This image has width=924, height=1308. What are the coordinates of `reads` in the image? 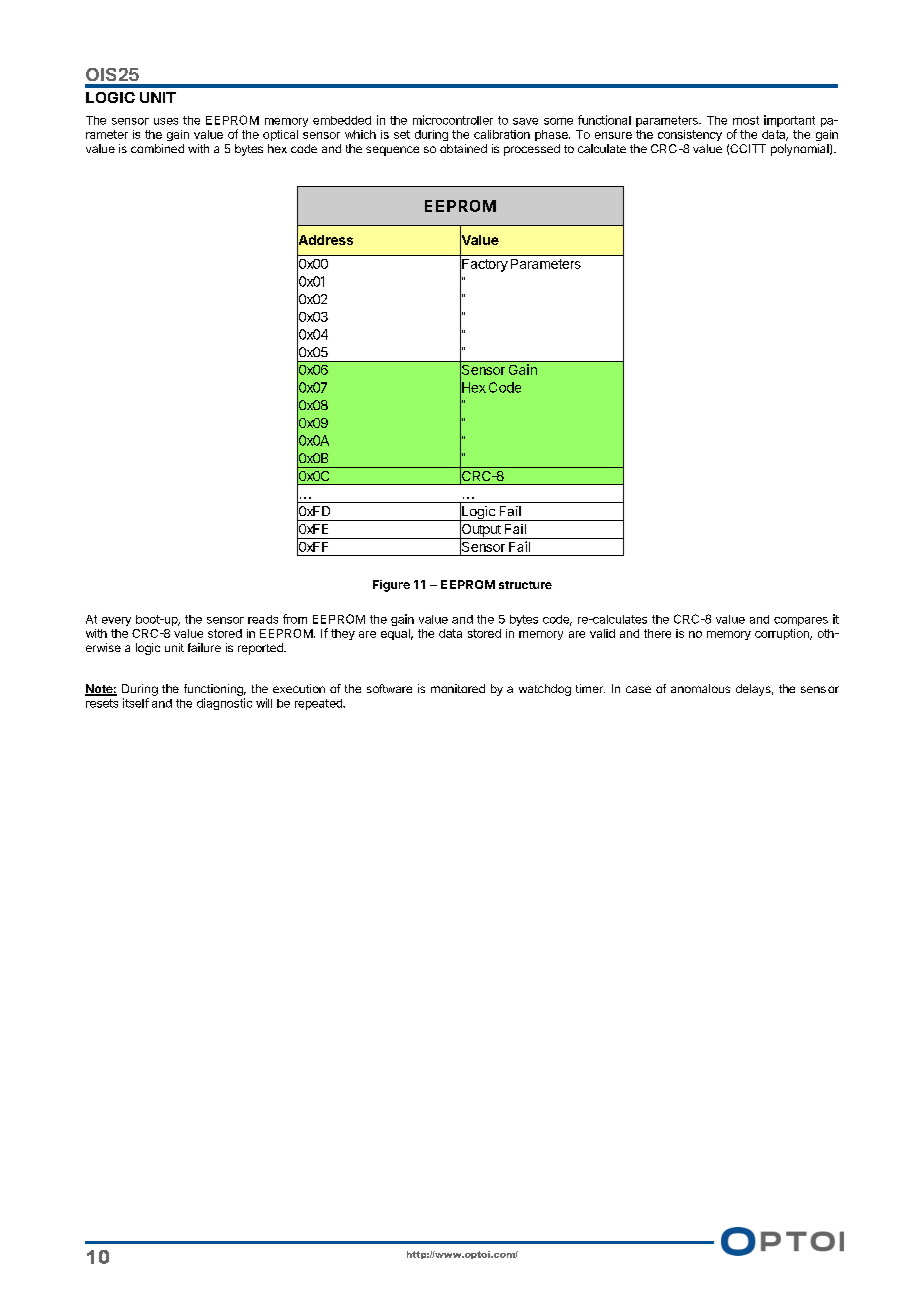 It's located at (263, 619).
